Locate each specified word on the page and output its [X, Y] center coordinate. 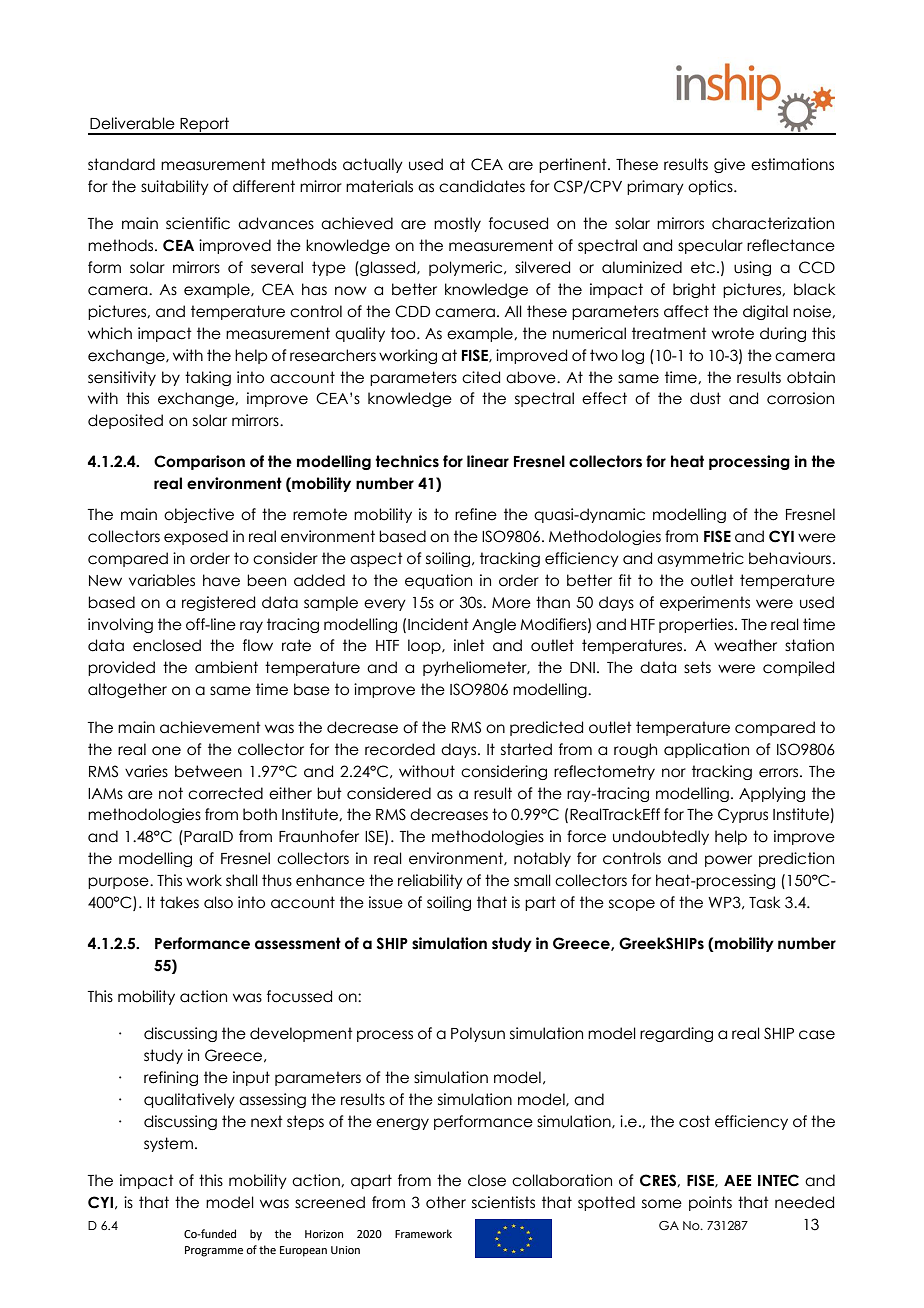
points [710, 1203]
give [729, 165]
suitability [175, 187]
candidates [482, 186]
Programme [214, 1251]
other [446, 1202]
